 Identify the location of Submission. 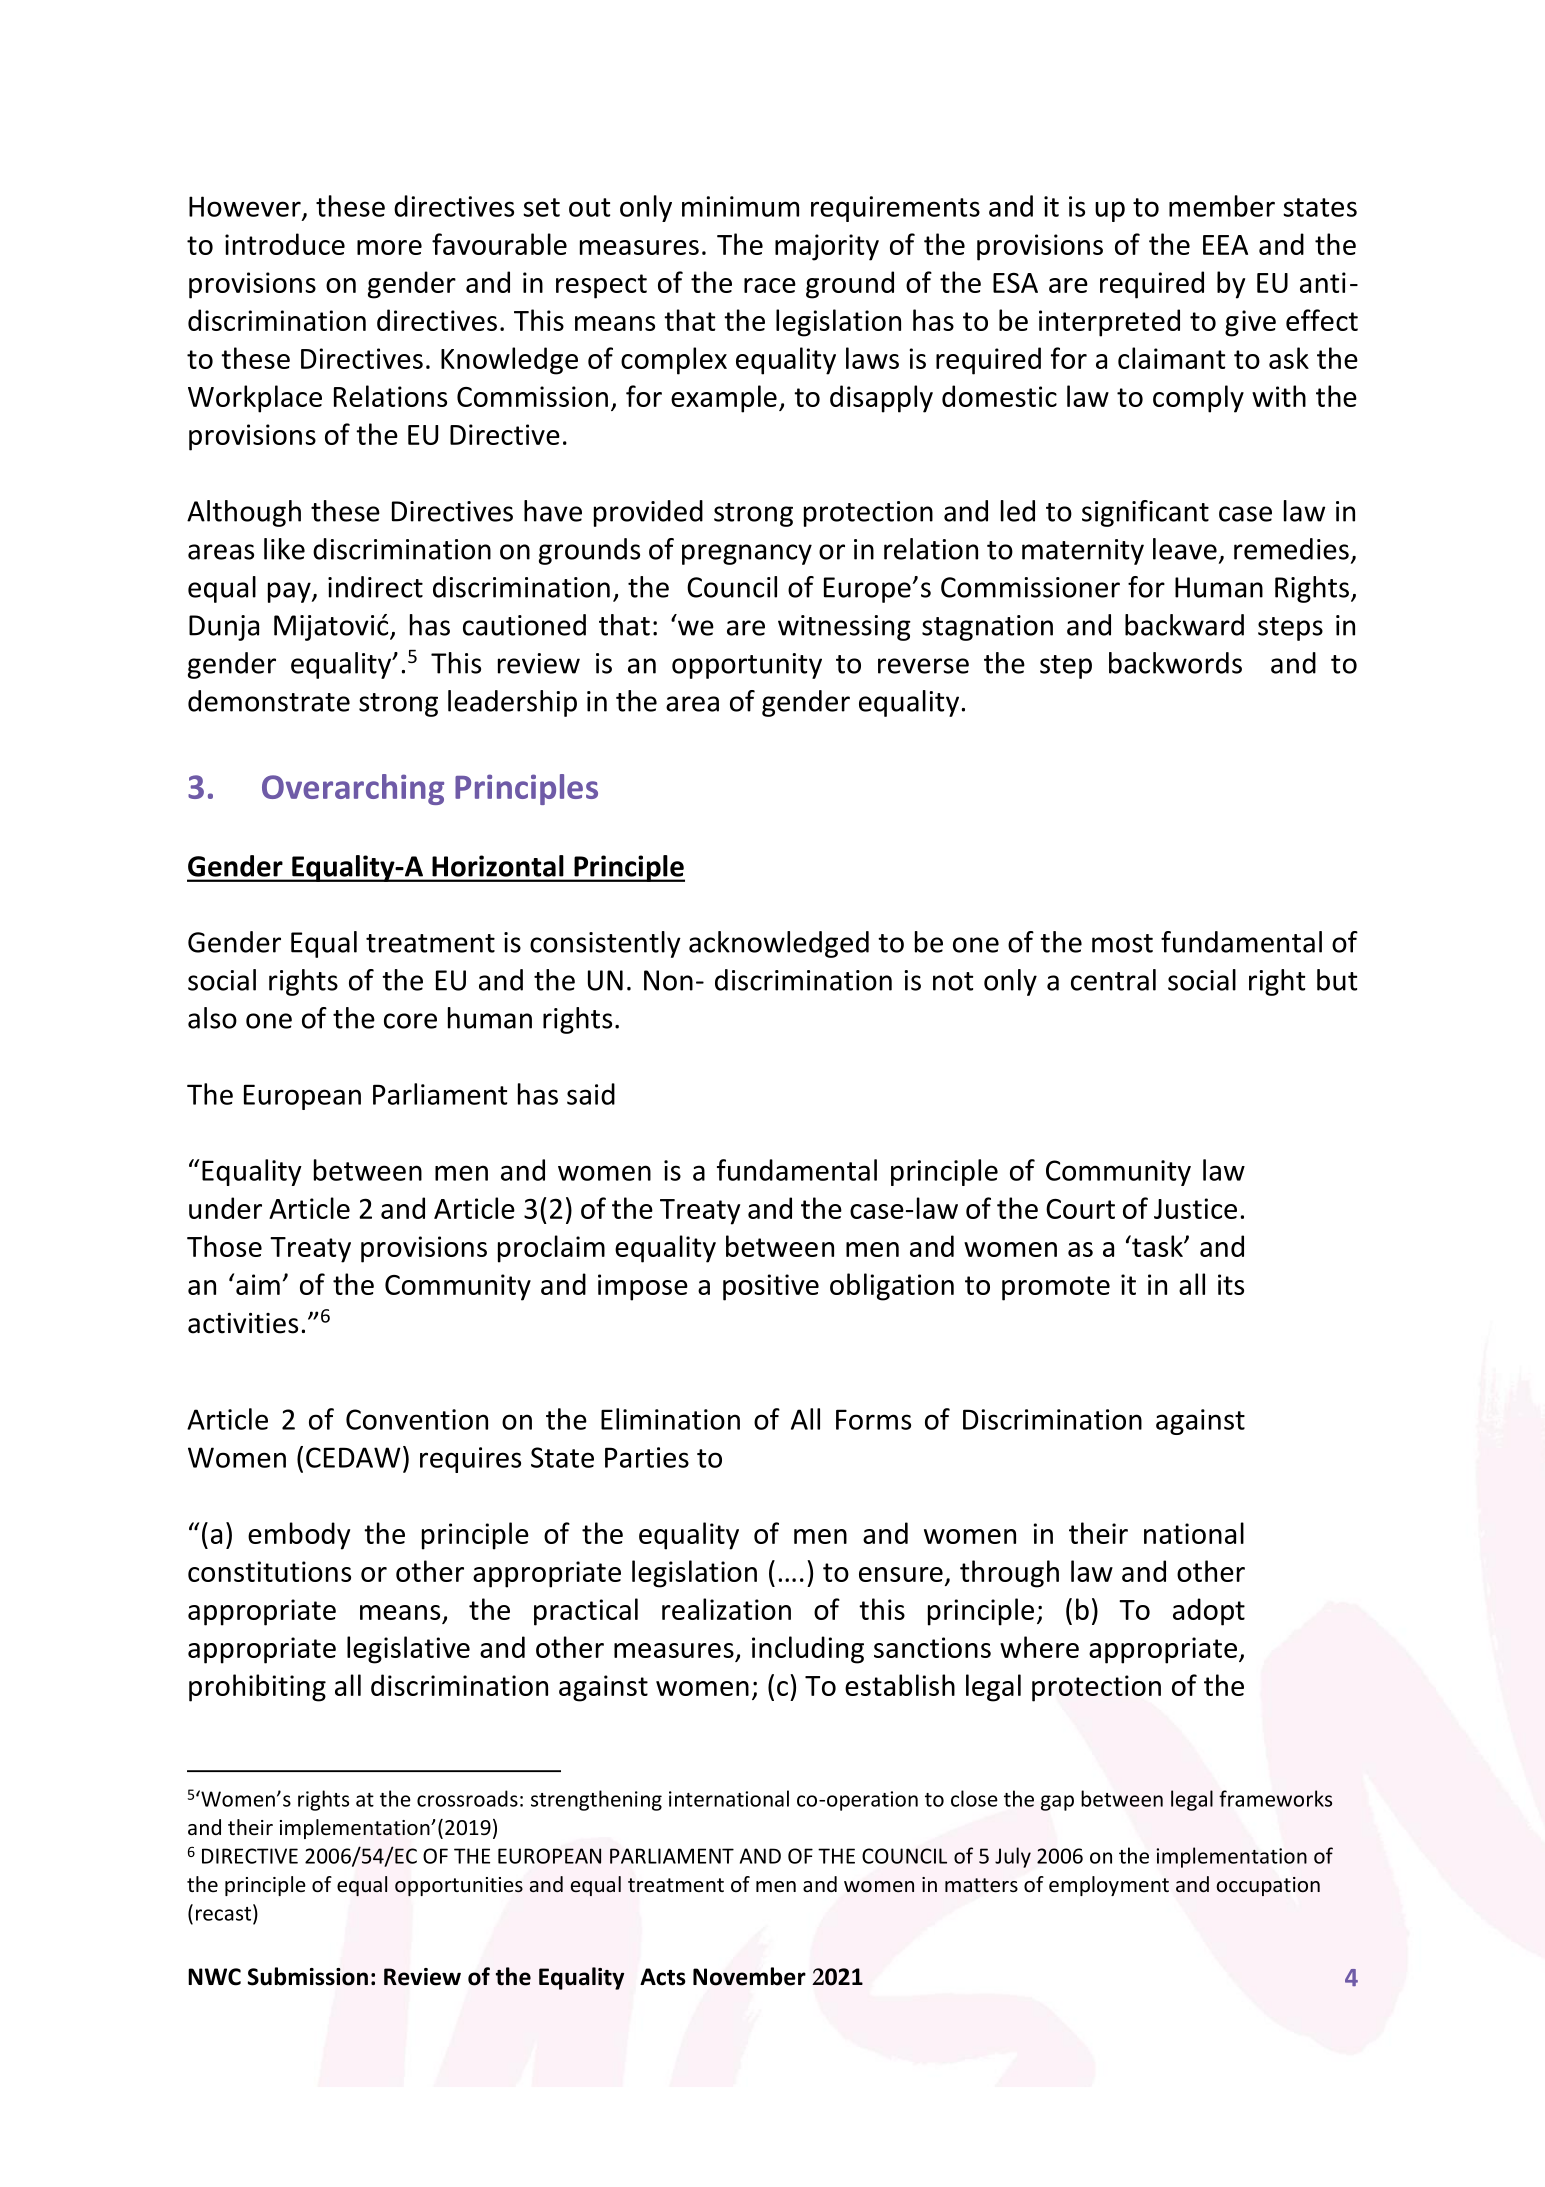
(307, 1976).
